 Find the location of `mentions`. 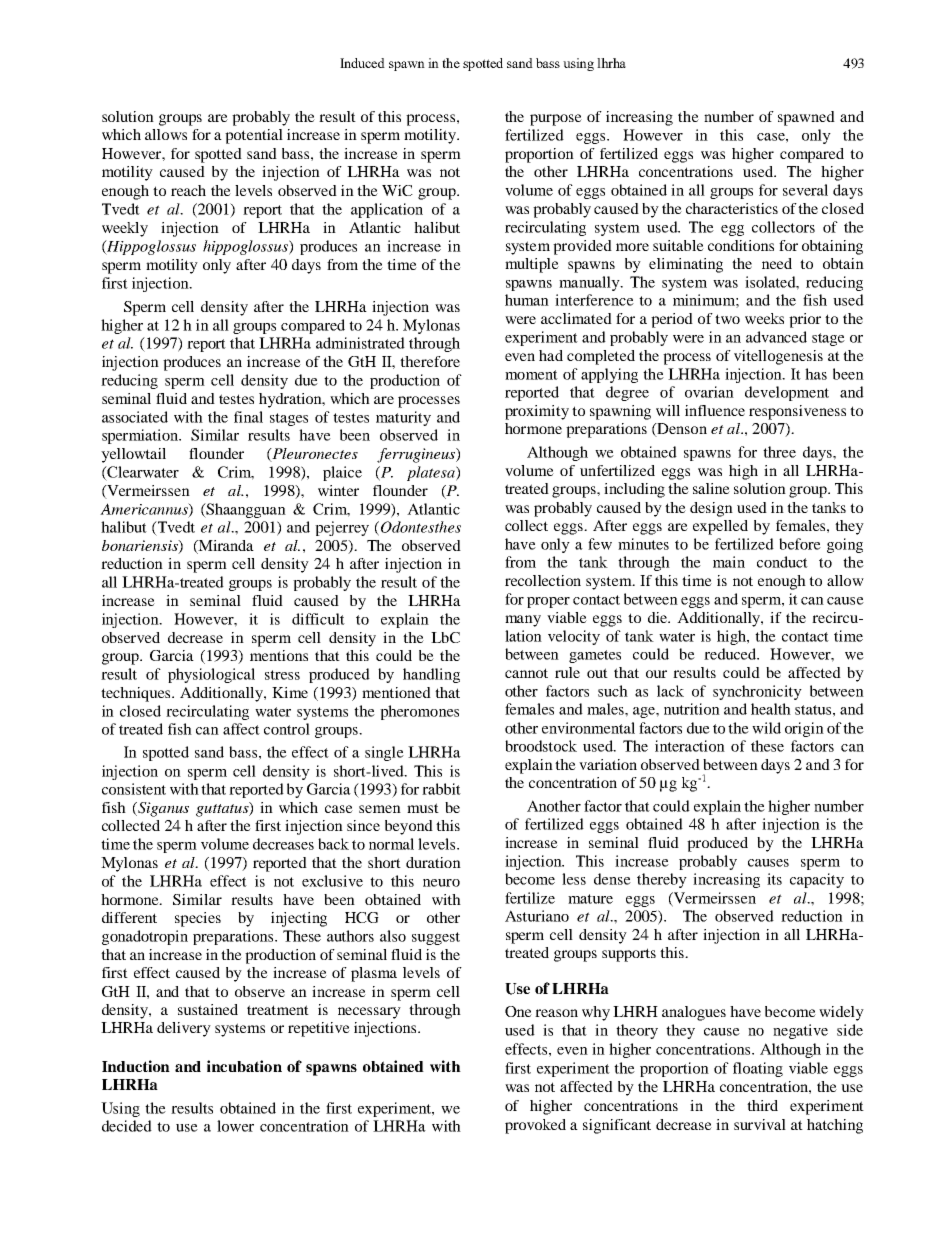

mentions is located at coordinates (279, 655).
